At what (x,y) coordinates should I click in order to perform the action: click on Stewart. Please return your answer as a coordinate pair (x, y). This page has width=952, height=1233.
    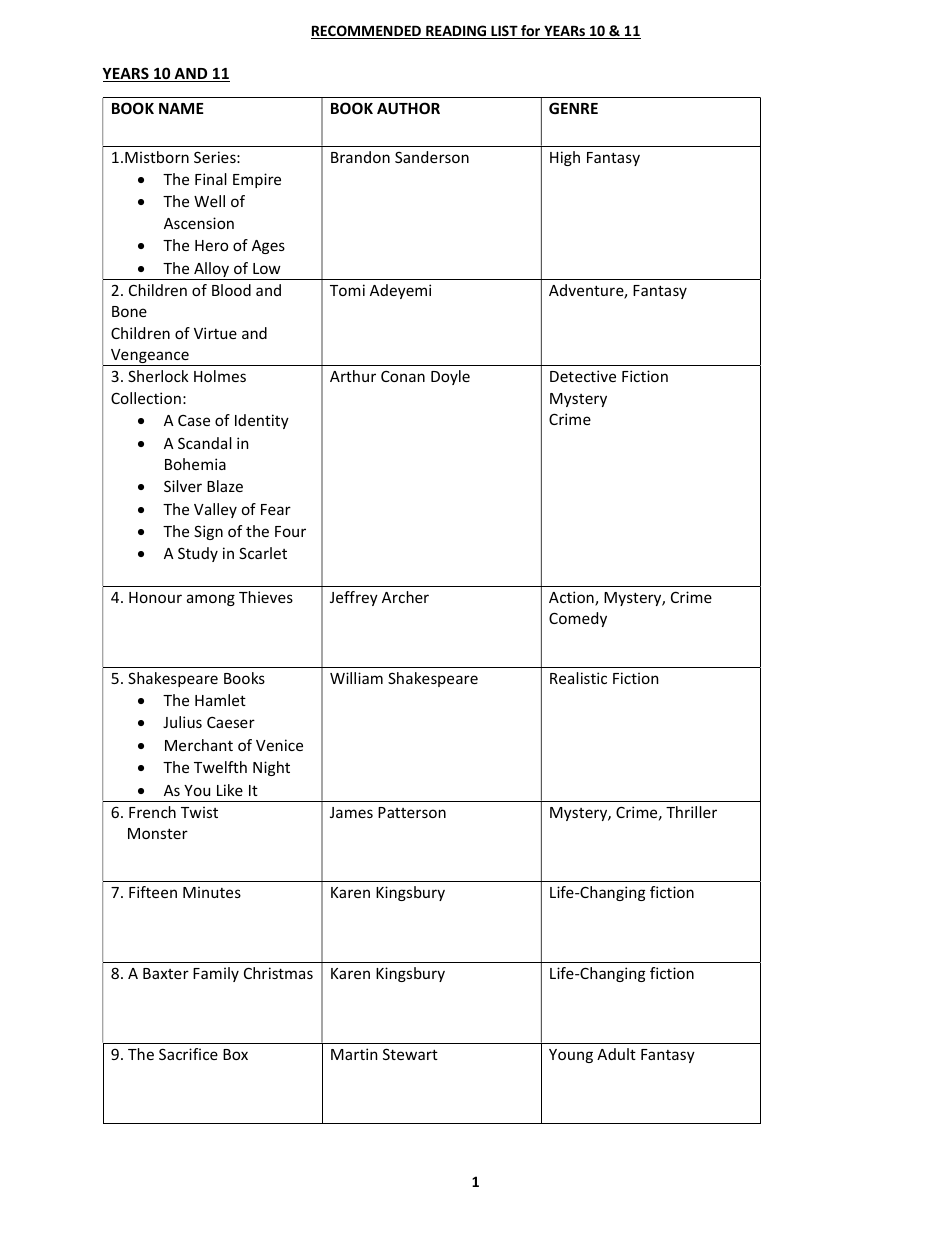
    Looking at the image, I should click on (410, 1054).
